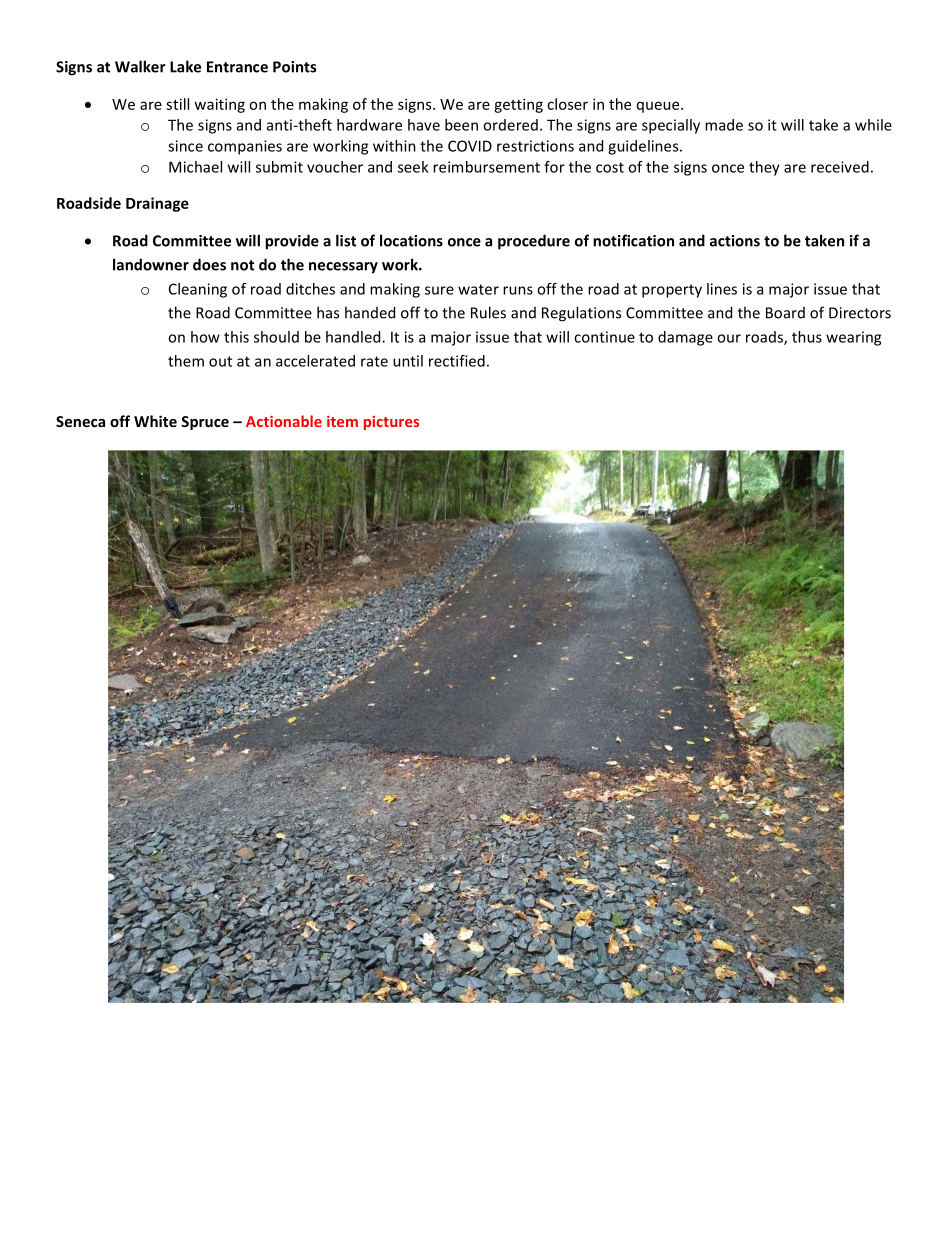 Image resolution: width=952 pixels, height=1233 pixels. I want to click on pictures, so click(391, 423).
